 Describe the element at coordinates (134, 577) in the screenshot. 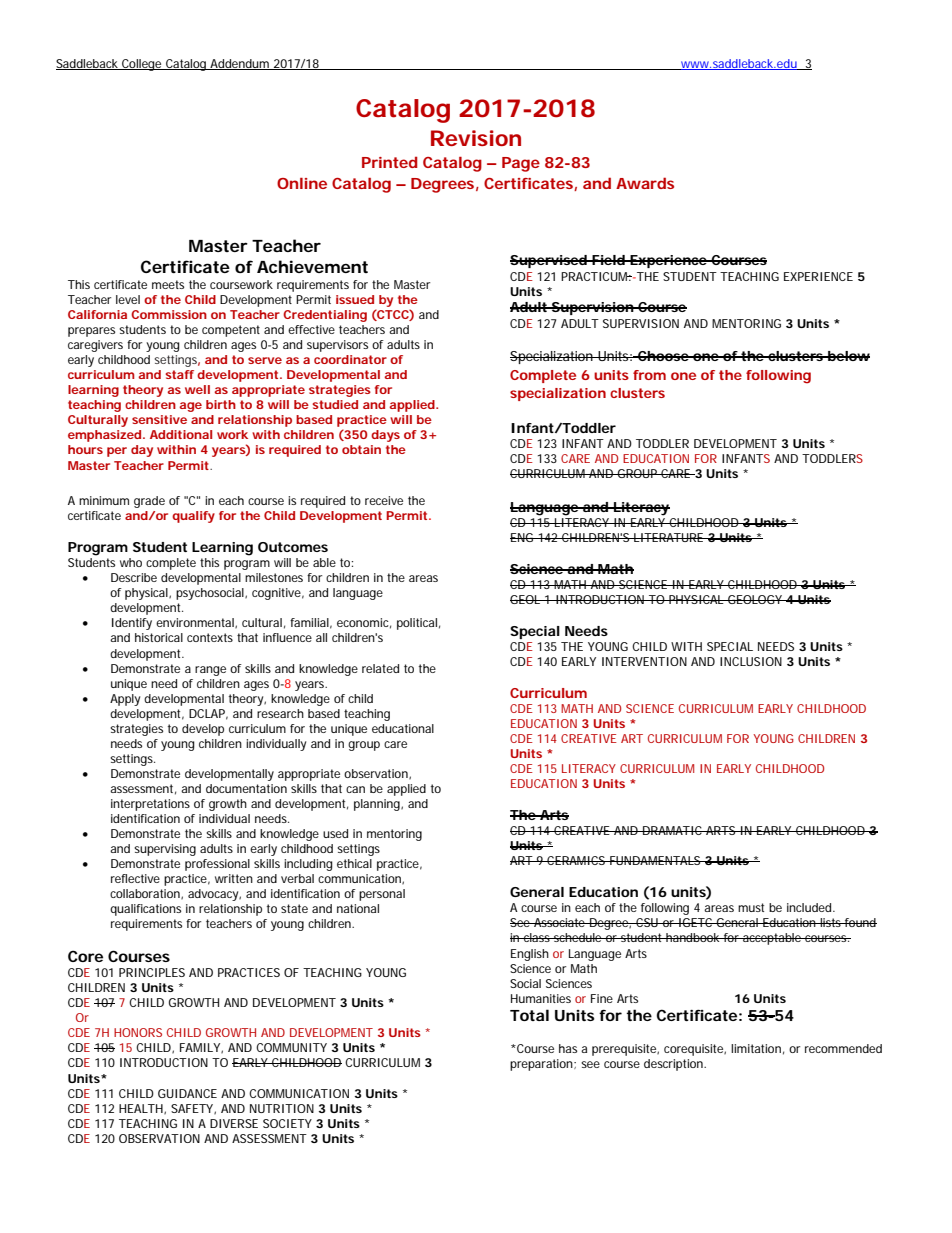

I see `Describe` at that location.
